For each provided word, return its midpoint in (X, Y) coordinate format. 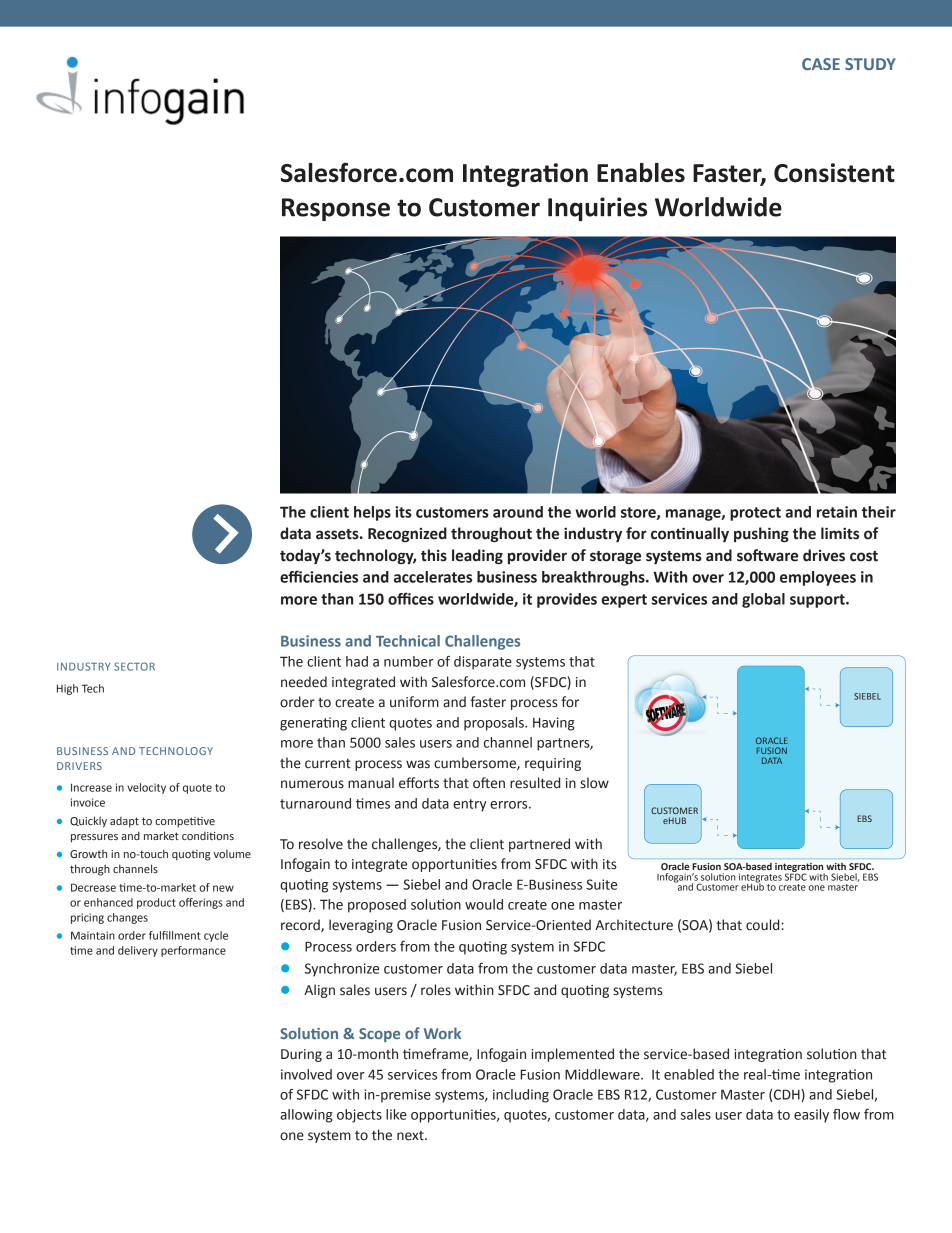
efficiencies (319, 576)
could (764, 925)
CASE (821, 64)
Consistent (834, 173)
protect (755, 514)
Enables (641, 173)
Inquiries (597, 209)
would (484, 904)
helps (372, 513)
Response (336, 209)
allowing (306, 1116)
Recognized (407, 535)
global (763, 600)
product (156, 903)
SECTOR (134, 666)
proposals (495, 724)
